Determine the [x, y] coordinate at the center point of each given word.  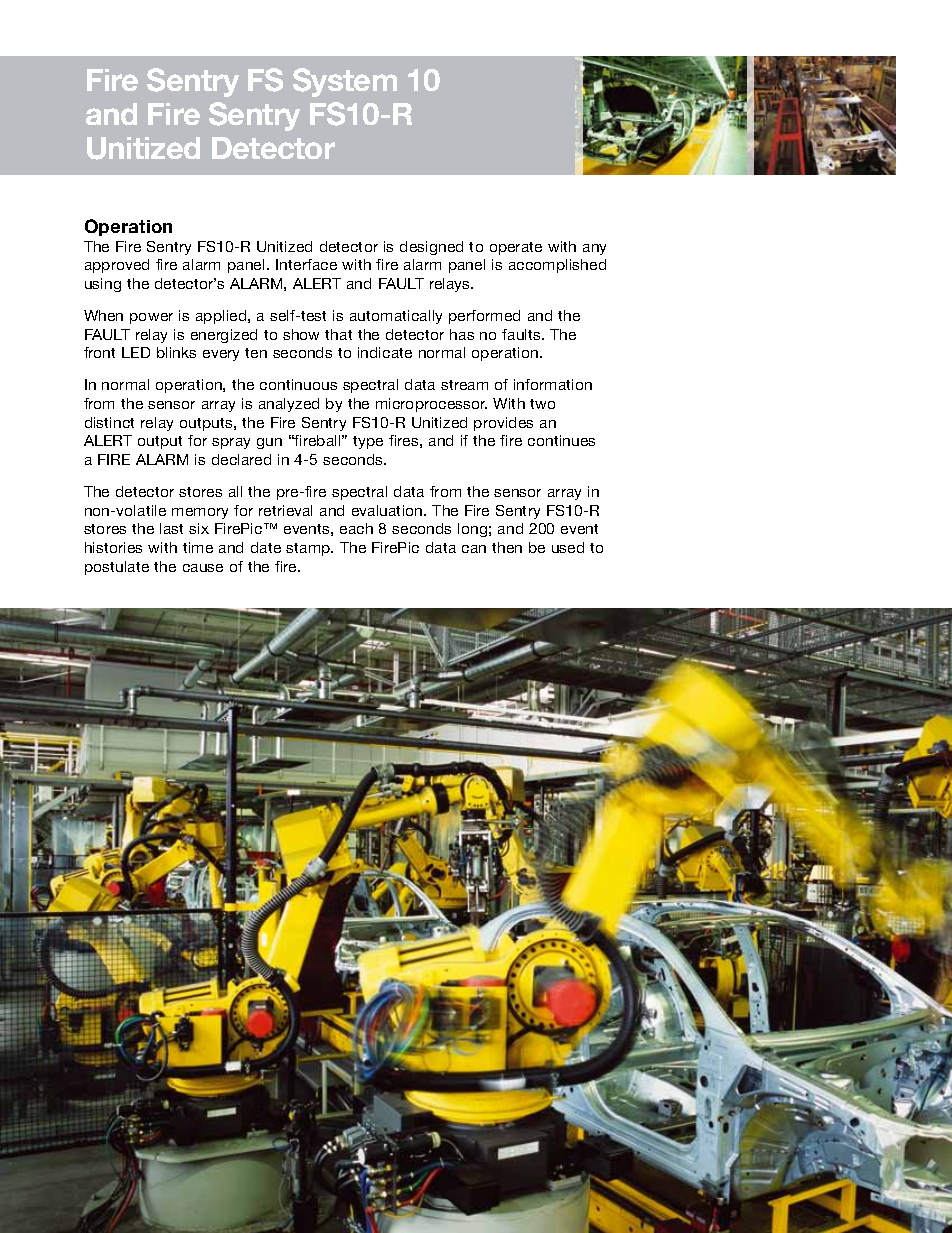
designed [431, 248]
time [198, 547]
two [542, 404]
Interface [306, 264]
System [345, 82]
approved [117, 266]
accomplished [557, 266]
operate [516, 248]
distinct [109, 422]
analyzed [289, 405]
